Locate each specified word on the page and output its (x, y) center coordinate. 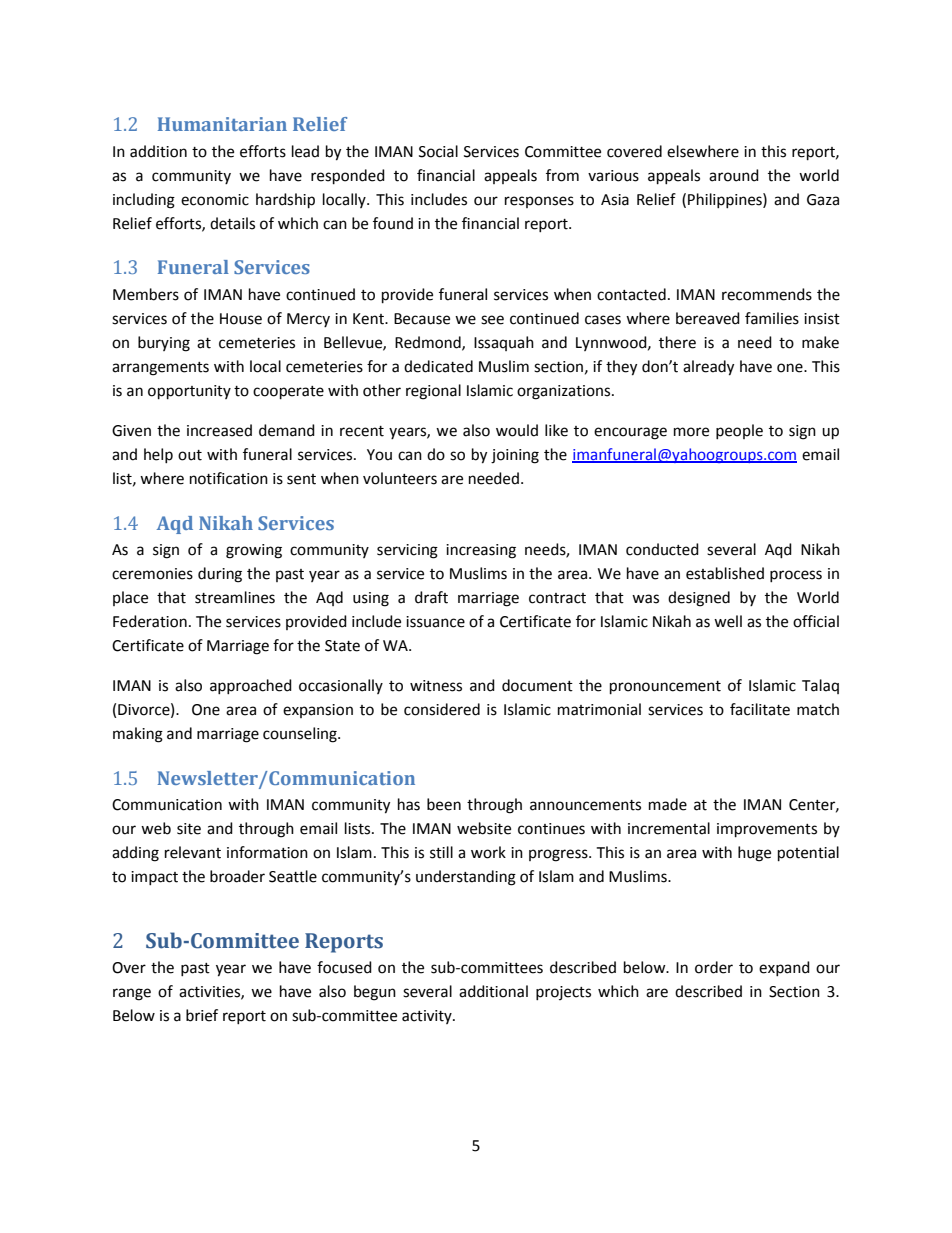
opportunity (189, 392)
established (725, 573)
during (220, 575)
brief (202, 1015)
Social (438, 151)
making (138, 735)
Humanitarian (222, 124)
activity (428, 1017)
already (708, 368)
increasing (481, 551)
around (734, 175)
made (668, 804)
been (444, 804)
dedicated (438, 366)
